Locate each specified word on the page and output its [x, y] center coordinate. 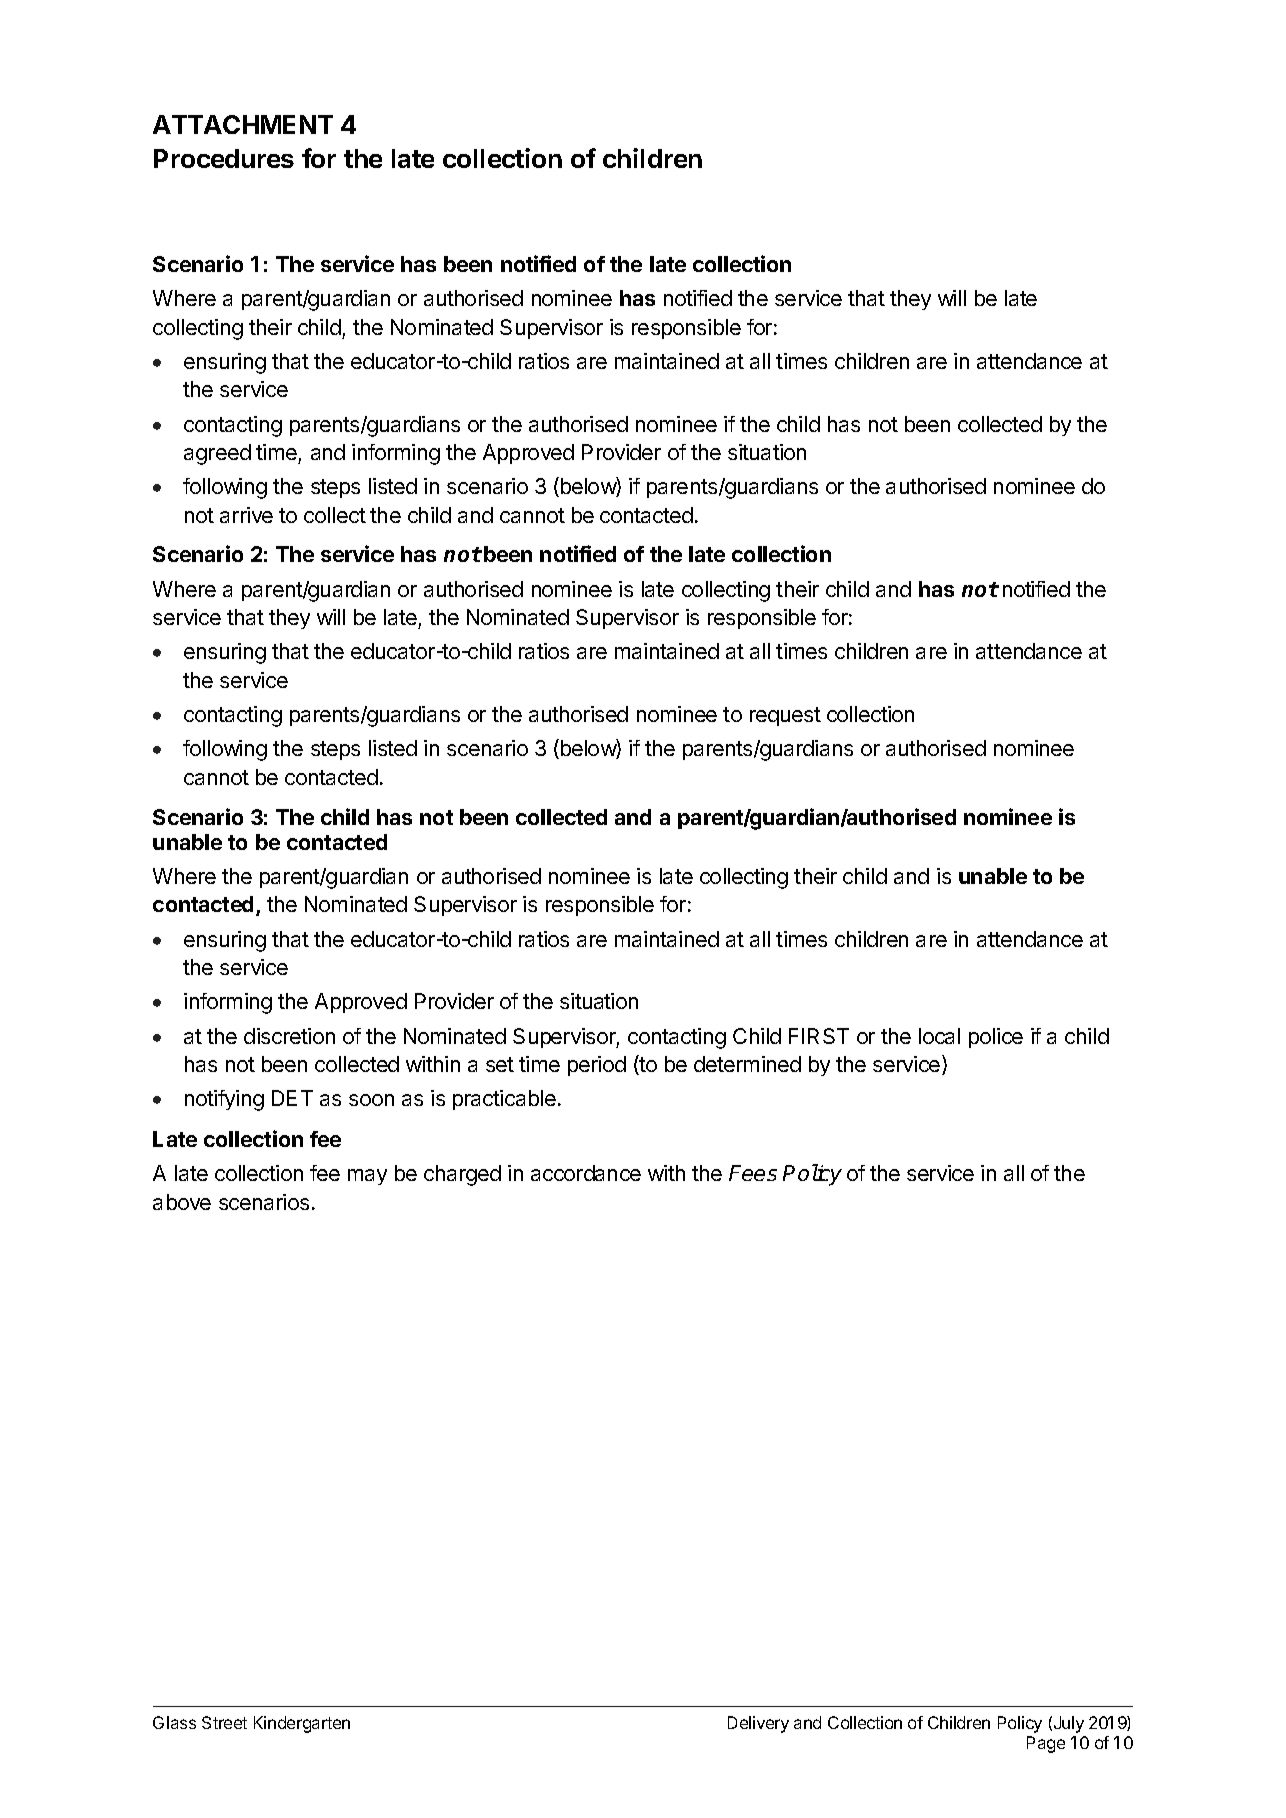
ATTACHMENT [243, 124]
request [785, 716]
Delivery [758, 1724]
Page [1046, 1744]
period [597, 1066]
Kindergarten [302, 1724]
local [939, 1036]
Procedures [224, 158]
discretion [289, 1036]
